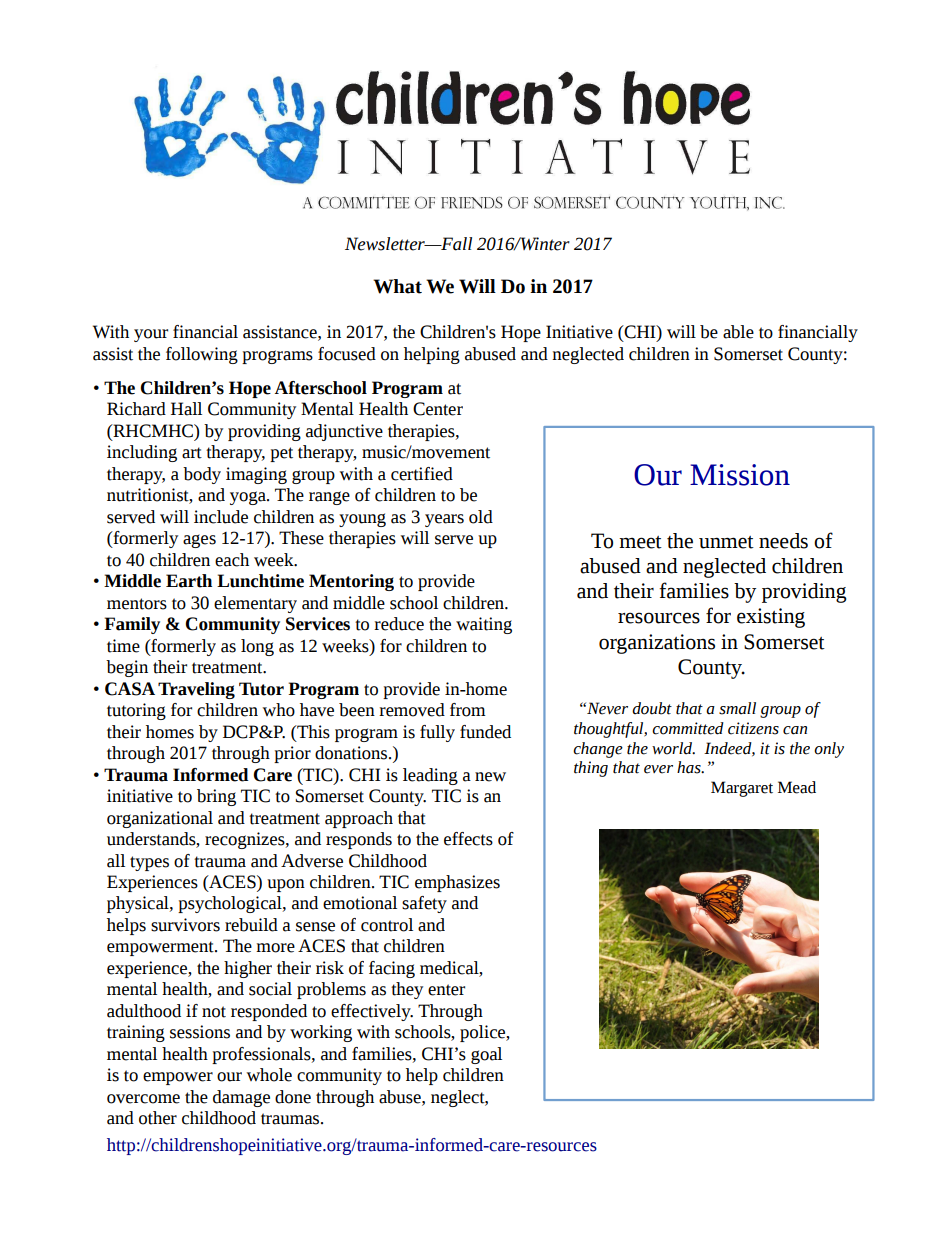  What do you see at coordinates (738, 332) in the screenshot?
I see `able` at bounding box center [738, 332].
